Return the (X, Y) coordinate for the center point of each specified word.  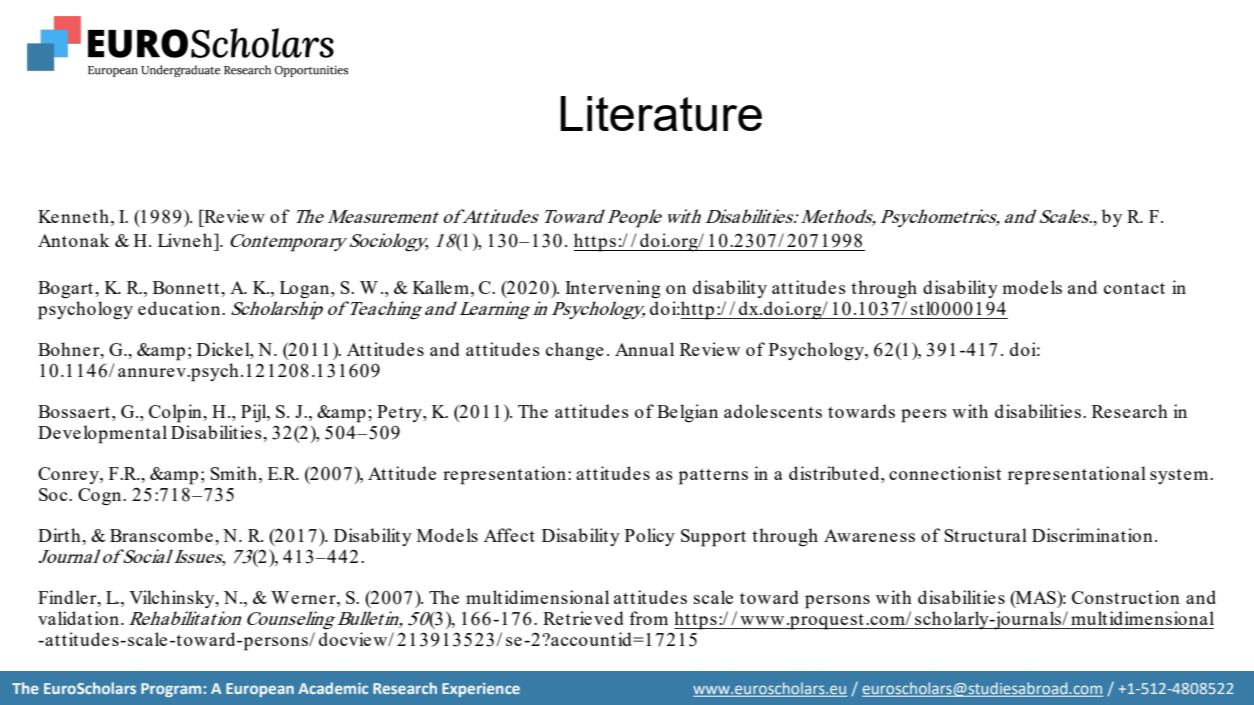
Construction (1126, 597)
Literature (661, 113)
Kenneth (73, 216)
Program (171, 690)
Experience (481, 690)
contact (1134, 288)
